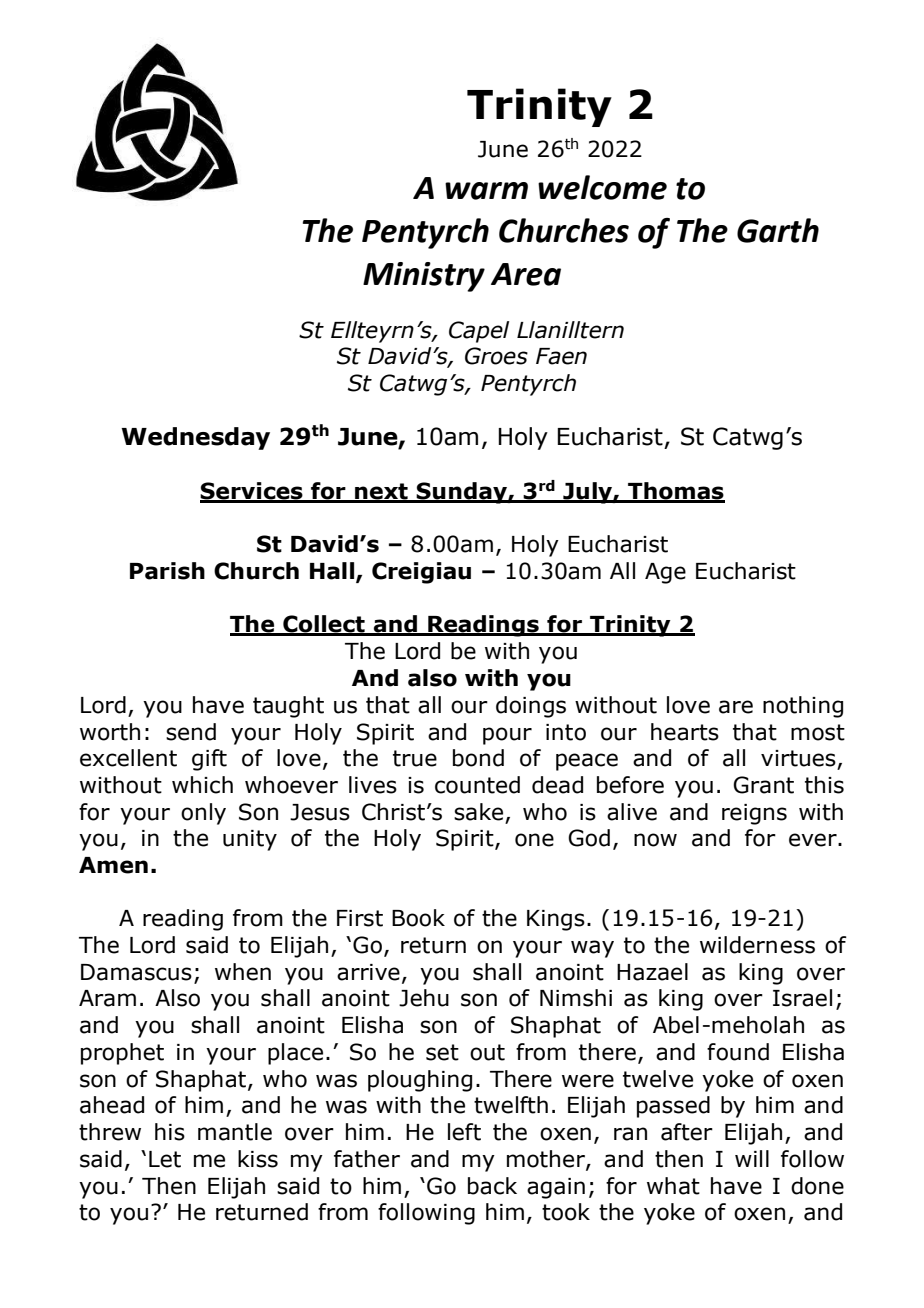  What do you see at coordinates (165, 1159) in the screenshot?
I see `Let` at bounding box center [165, 1159].
